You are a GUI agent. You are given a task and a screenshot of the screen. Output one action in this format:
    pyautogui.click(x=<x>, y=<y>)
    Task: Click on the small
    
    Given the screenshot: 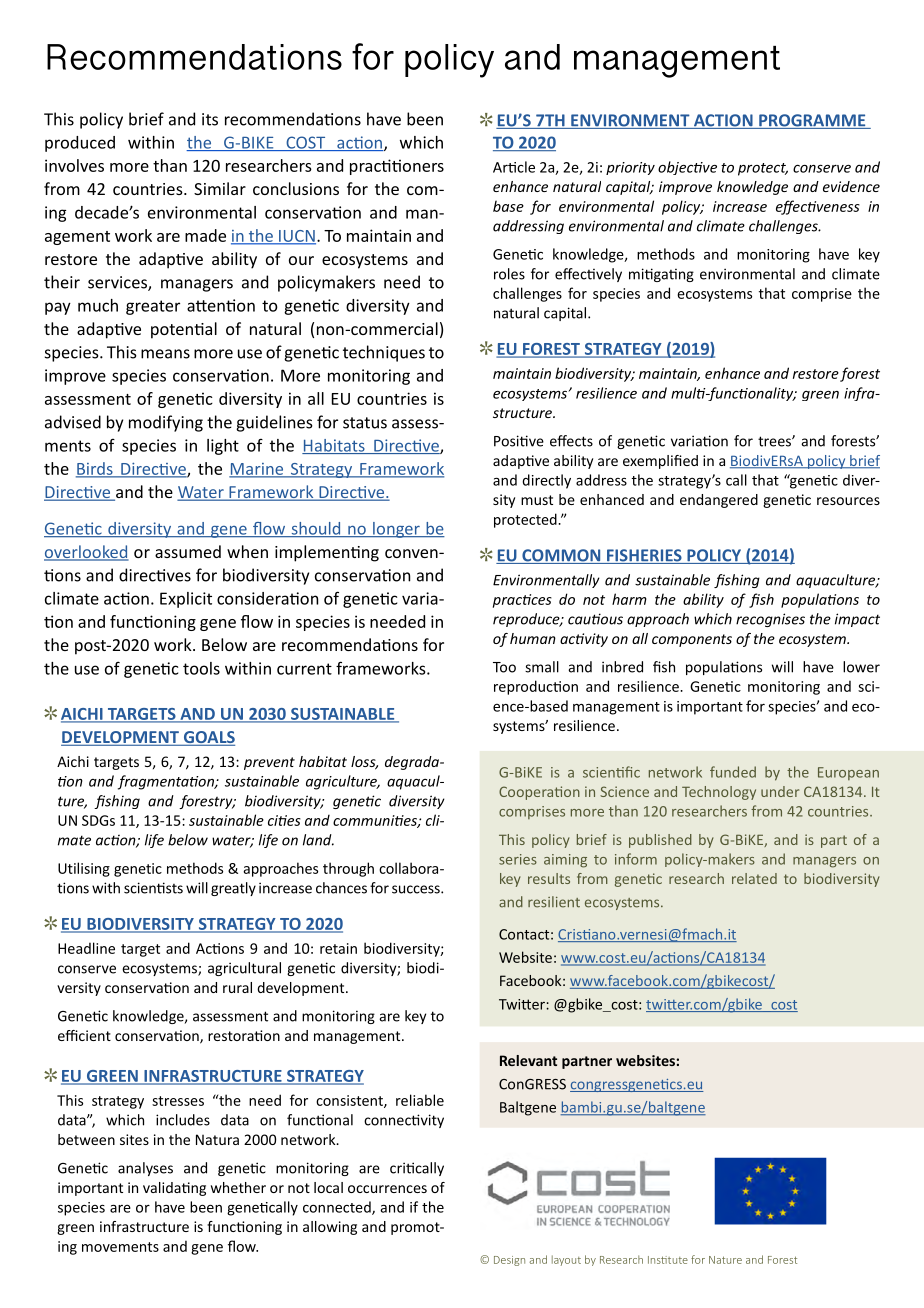 What is the action you would take?
    pyautogui.click(x=542, y=667)
